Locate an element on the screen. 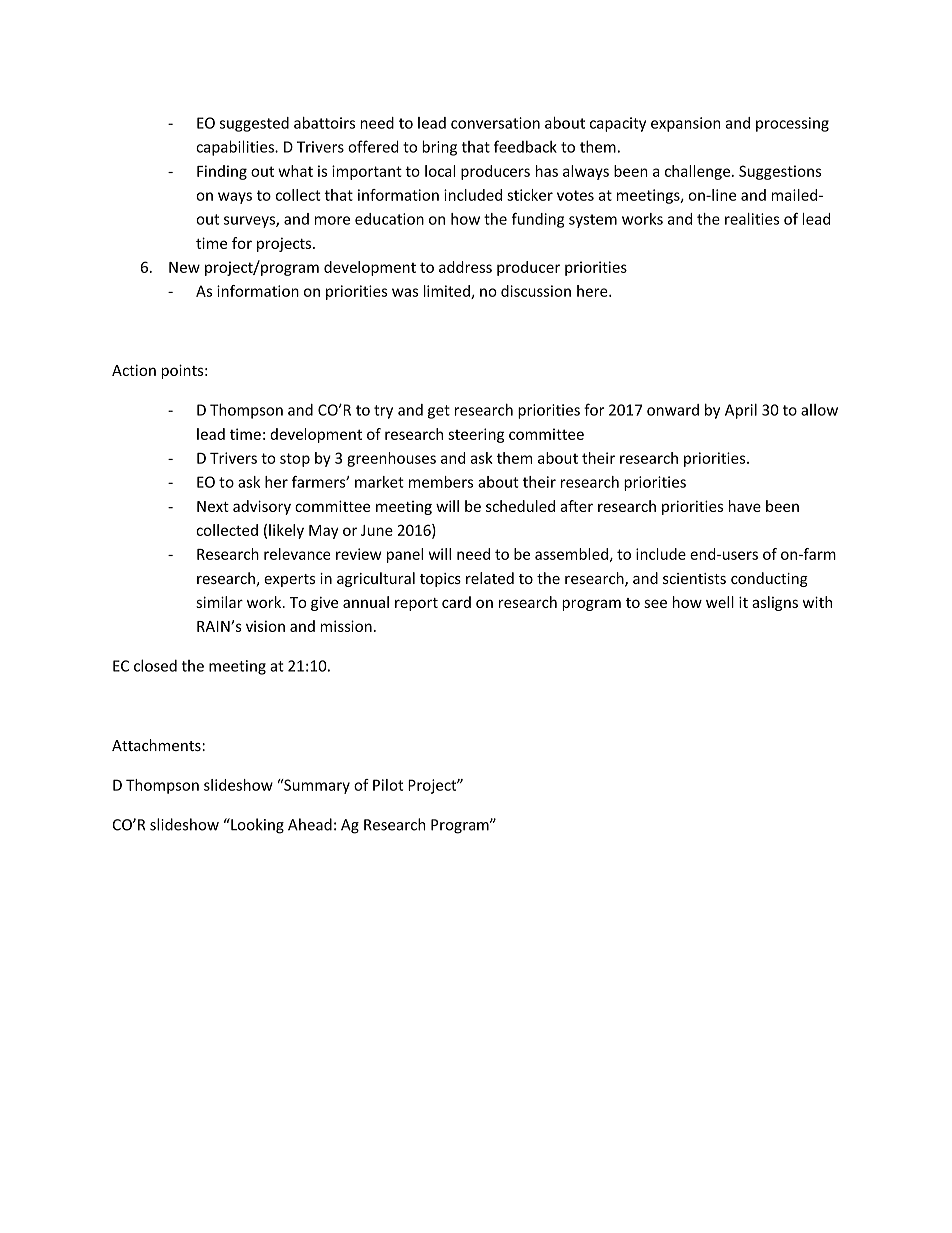  bring is located at coordinates (439, 148).
